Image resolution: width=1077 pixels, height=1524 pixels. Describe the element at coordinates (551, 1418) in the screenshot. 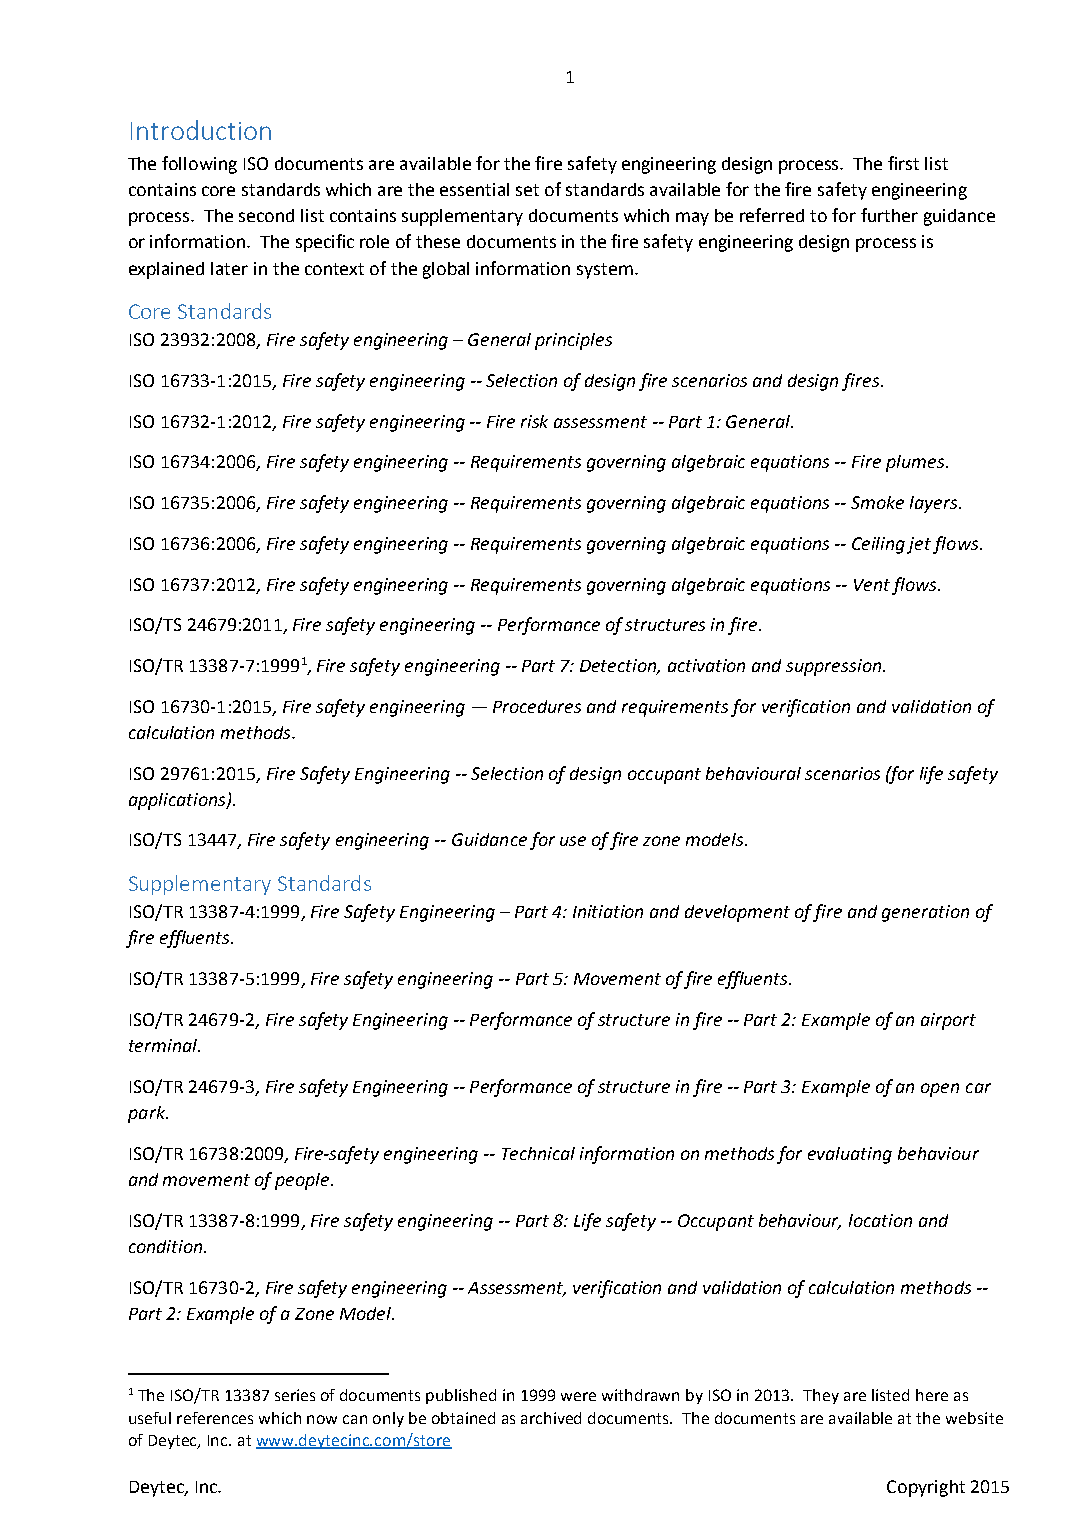

I see `archived` at that location.
